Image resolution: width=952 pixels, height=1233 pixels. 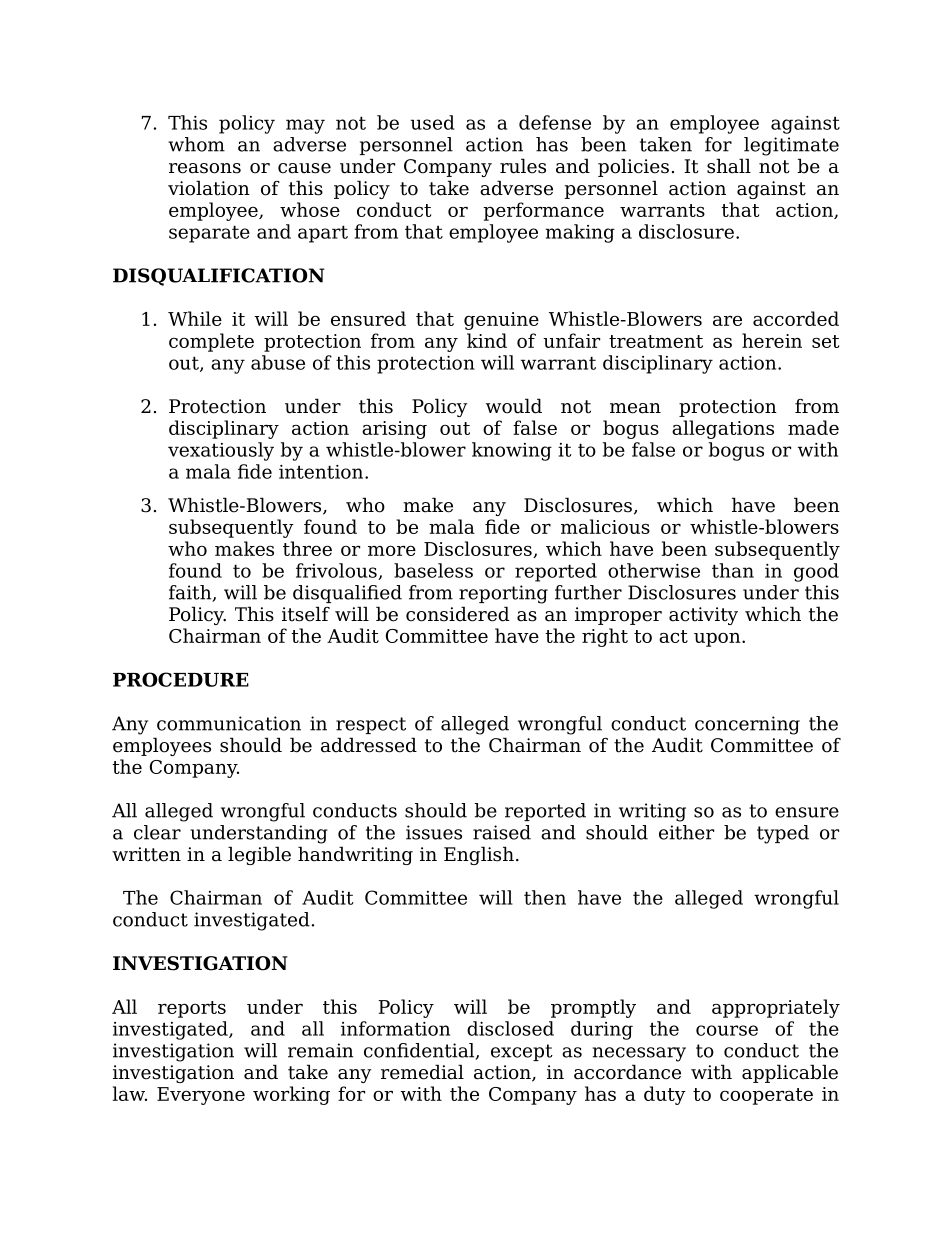 I want to click on whom, so click(x=196, y=144).
